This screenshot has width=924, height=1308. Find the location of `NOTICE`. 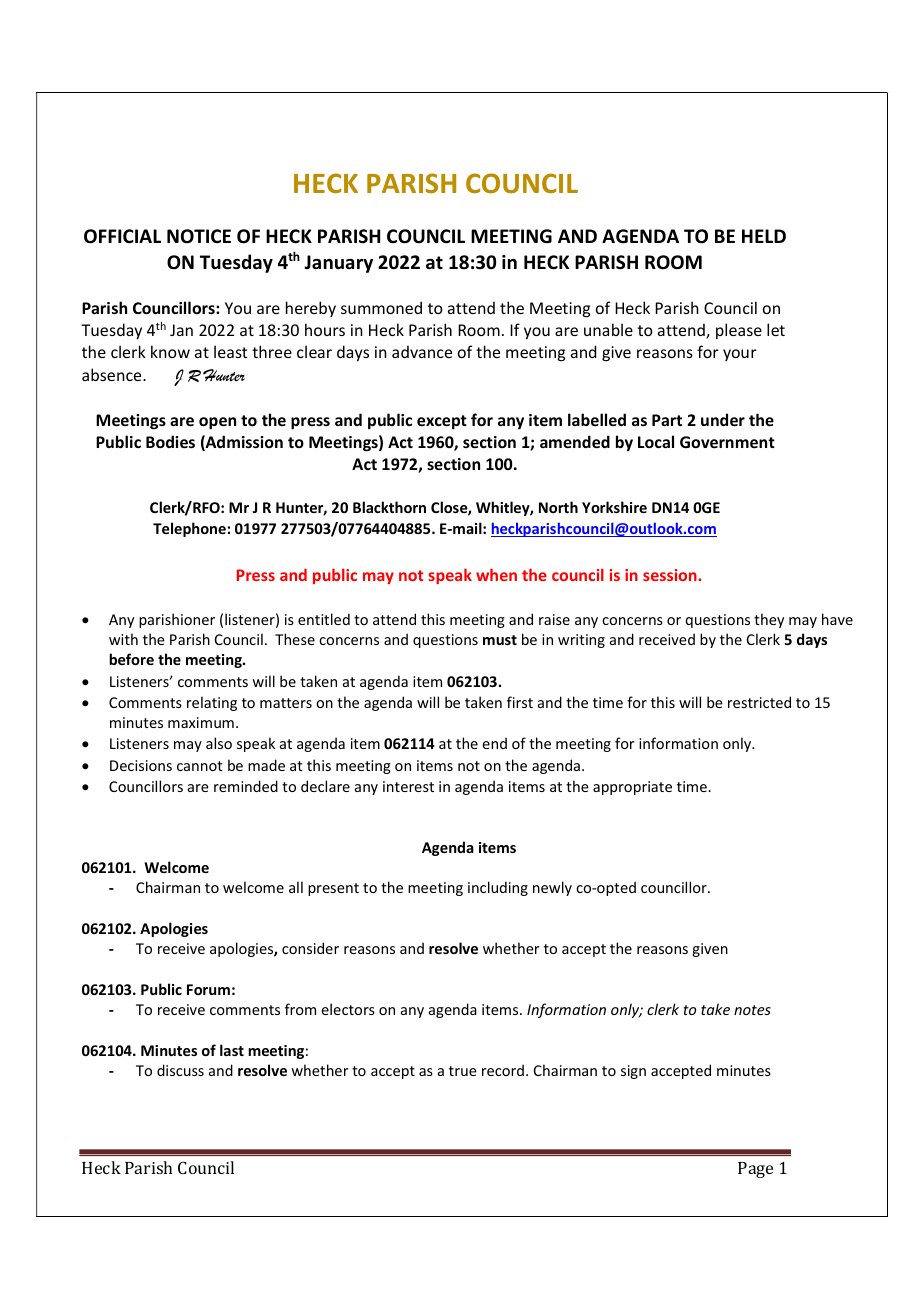

NOTICE is located at coordinates (199, 236).
